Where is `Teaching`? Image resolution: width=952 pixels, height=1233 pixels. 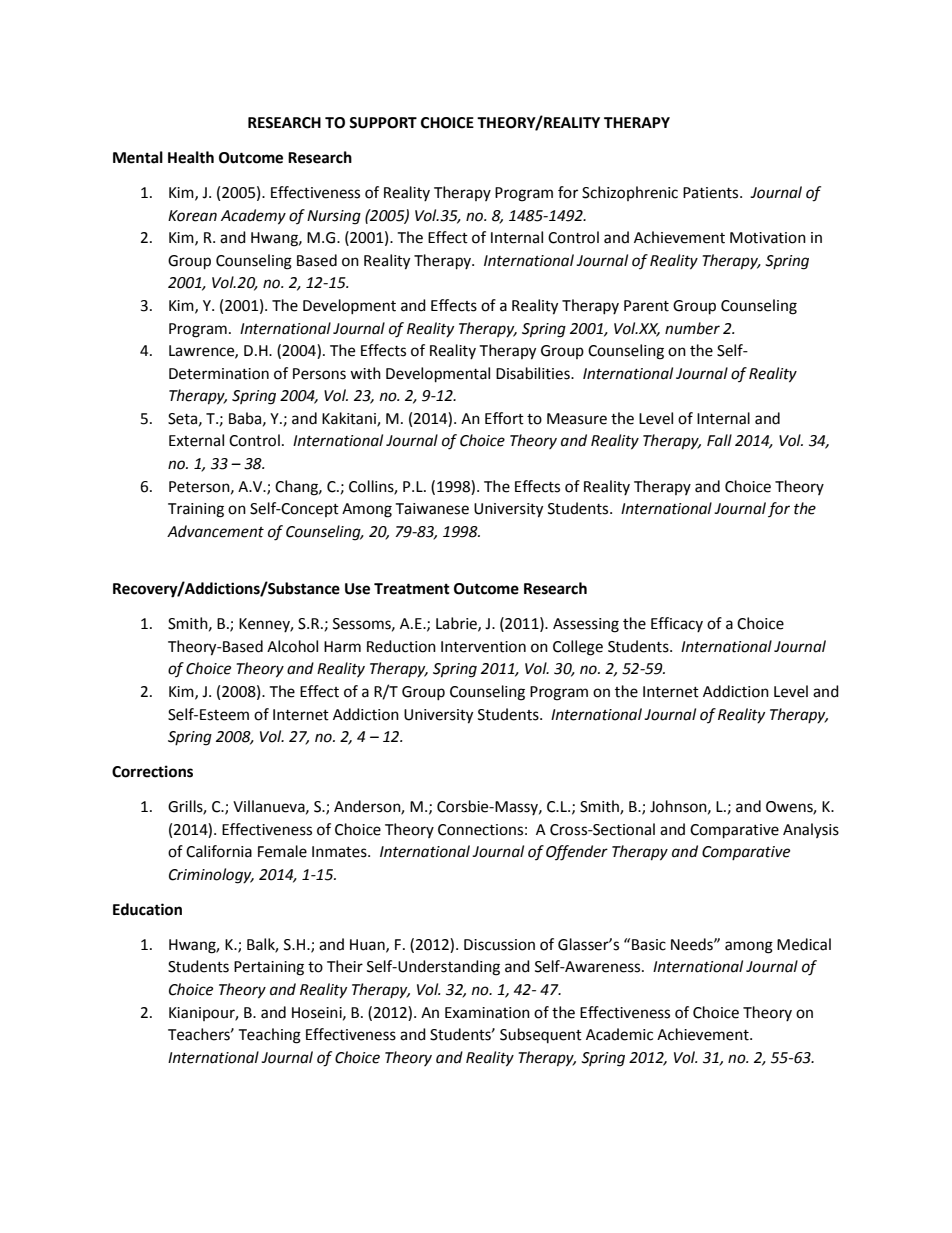
Teaching is located at coordinates (269, 1036).
